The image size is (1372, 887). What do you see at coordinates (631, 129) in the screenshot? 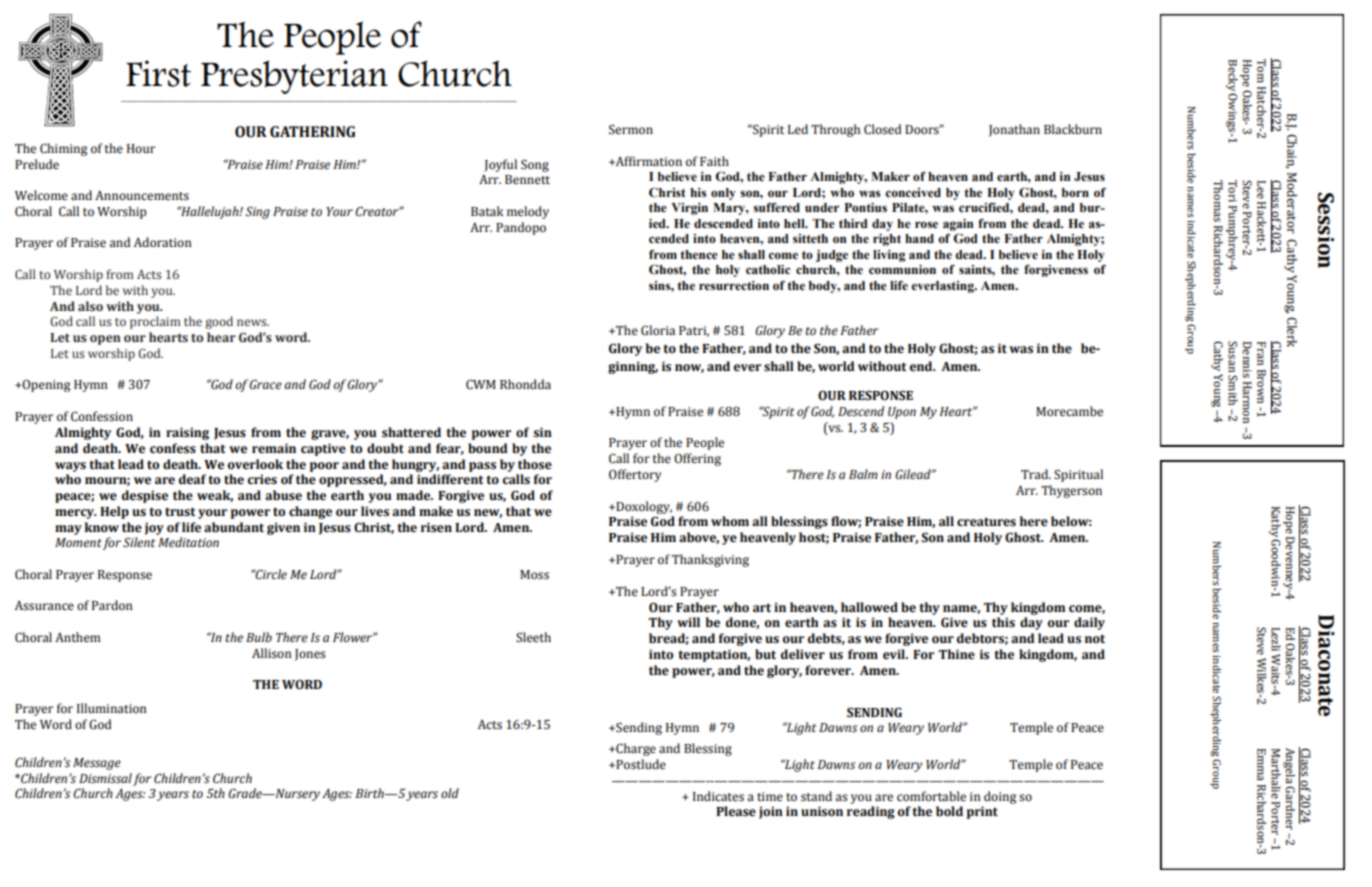
I see `Sermon` at bounding box center [631, 129].
